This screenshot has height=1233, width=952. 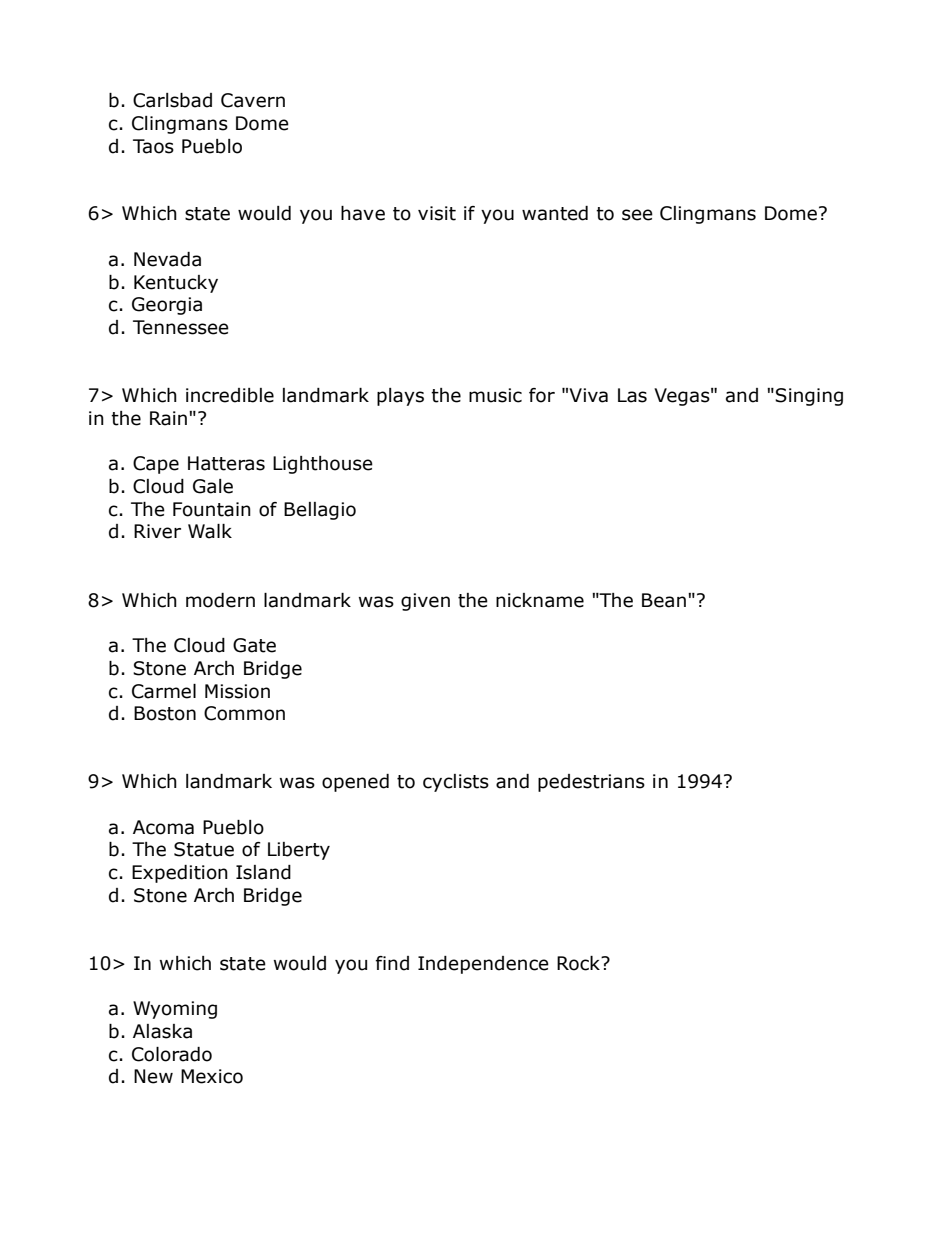 What do you see at coordinates (483, 965) in the screenshot?
I see `Independence` at bounding box center [483, 965].
